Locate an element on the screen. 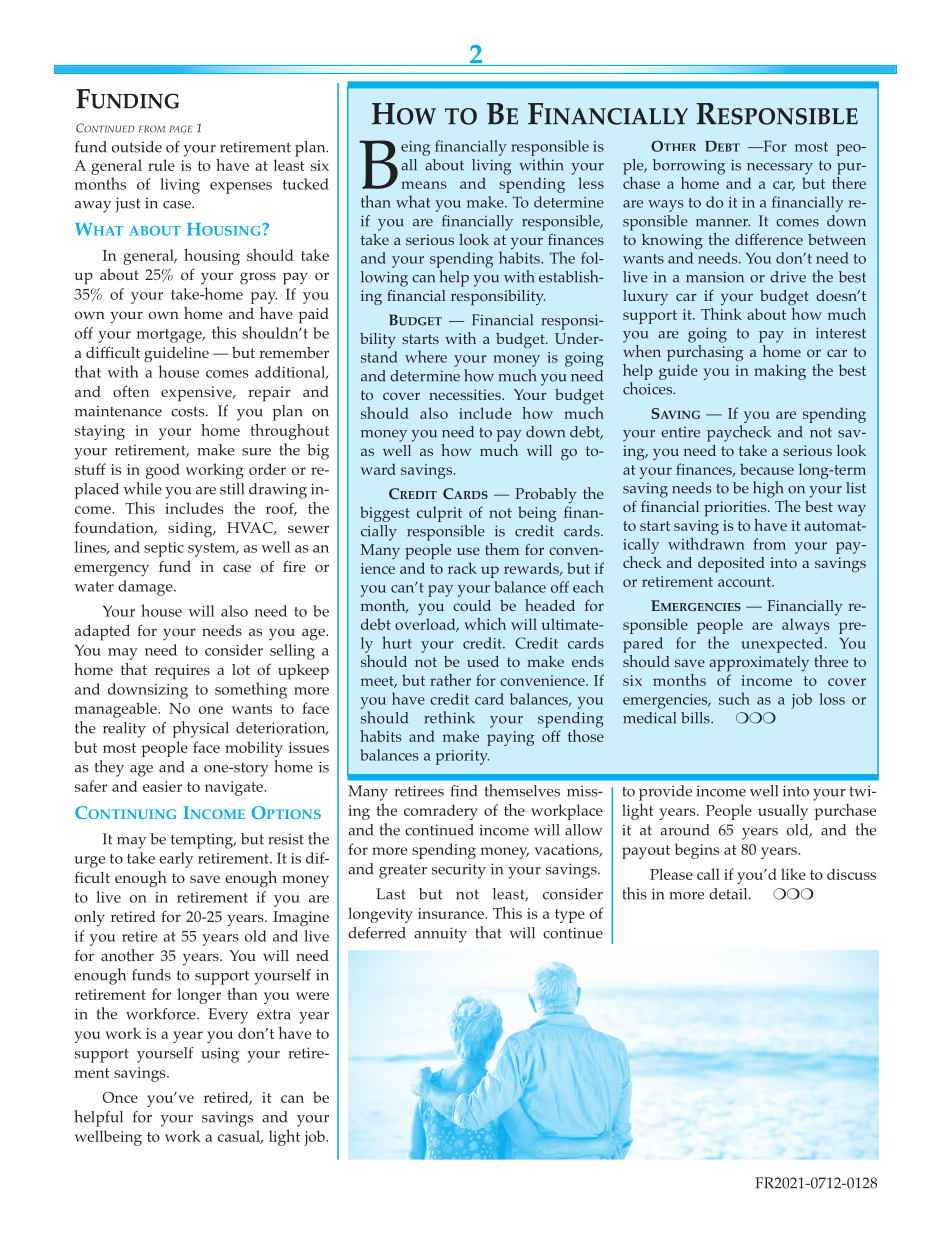 The image size is (952, 1233). means is located at coordinates (424, 185).
